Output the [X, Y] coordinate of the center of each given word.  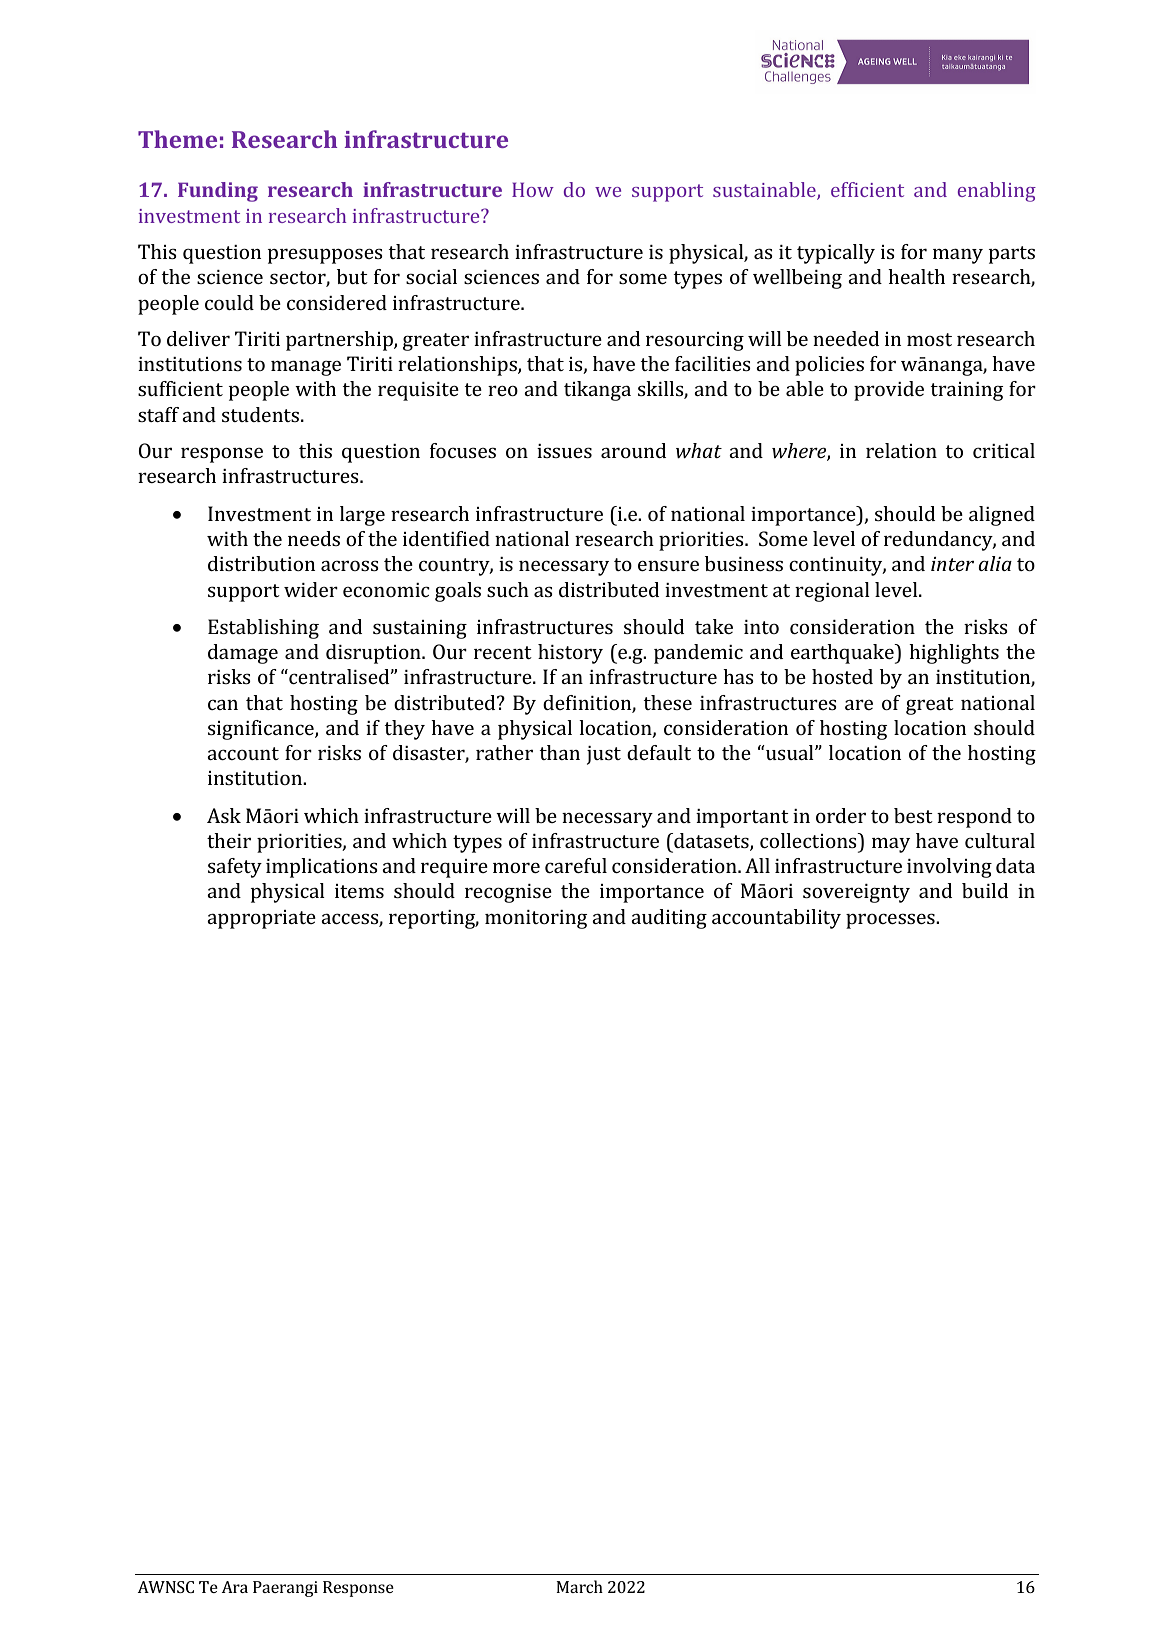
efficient [867, 189]
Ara [234, 1587]
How [533, 189]
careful [576, 865]
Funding [218, 192]
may [891, 845]
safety [235, 868]
